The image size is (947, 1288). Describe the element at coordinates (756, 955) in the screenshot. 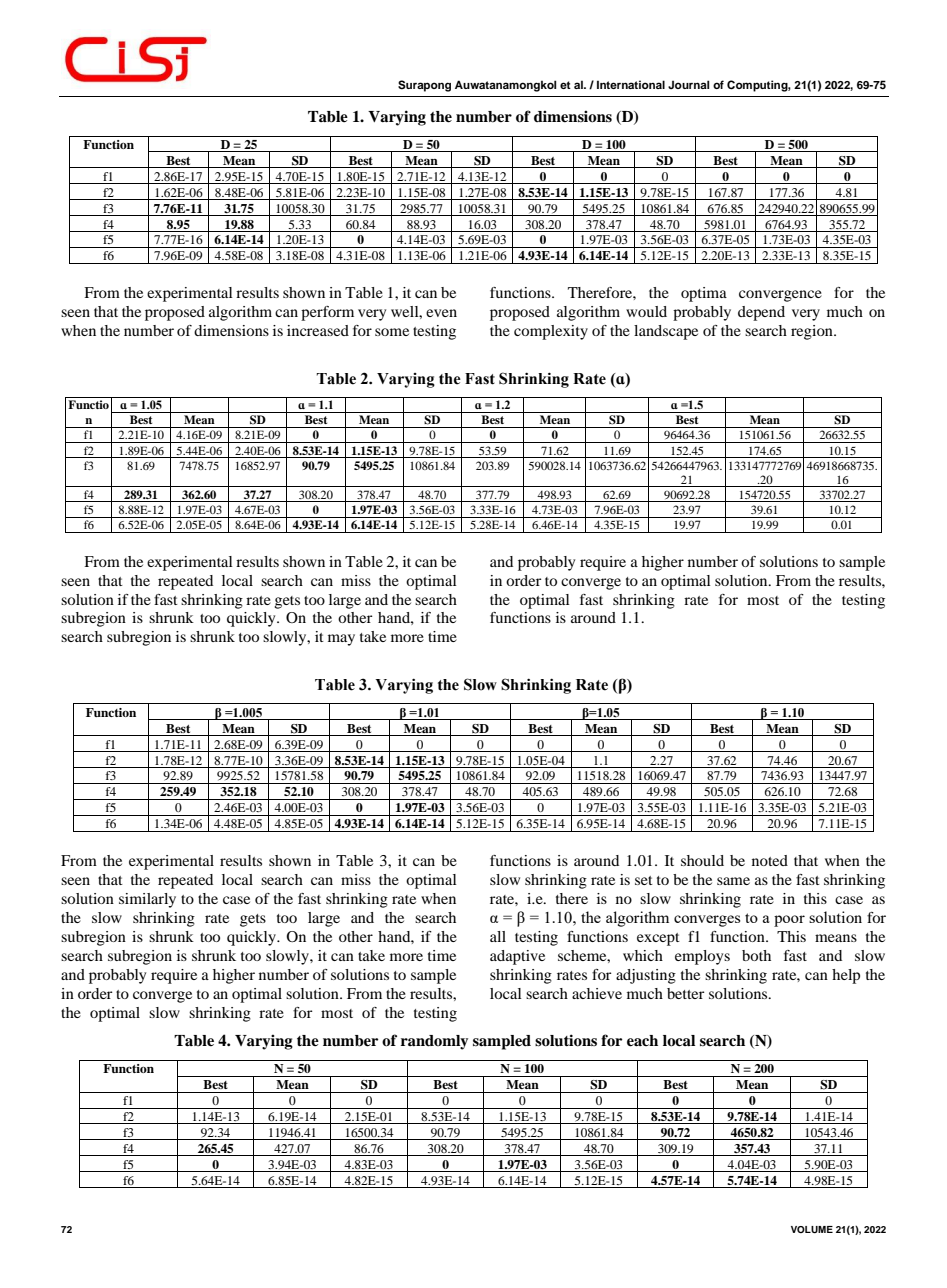

I see `both` at that location.
